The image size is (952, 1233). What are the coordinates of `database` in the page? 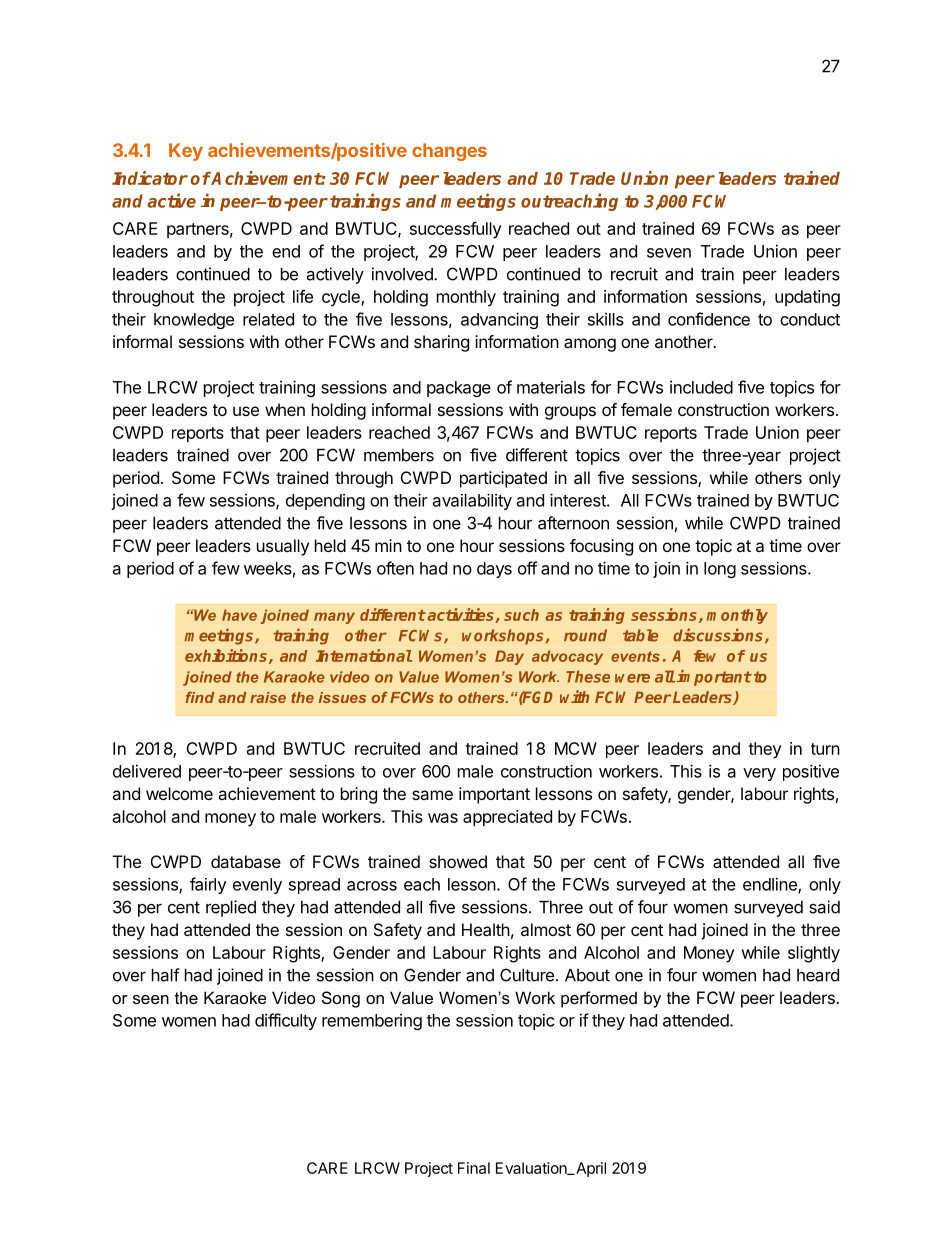 It's located at (246, 861).
